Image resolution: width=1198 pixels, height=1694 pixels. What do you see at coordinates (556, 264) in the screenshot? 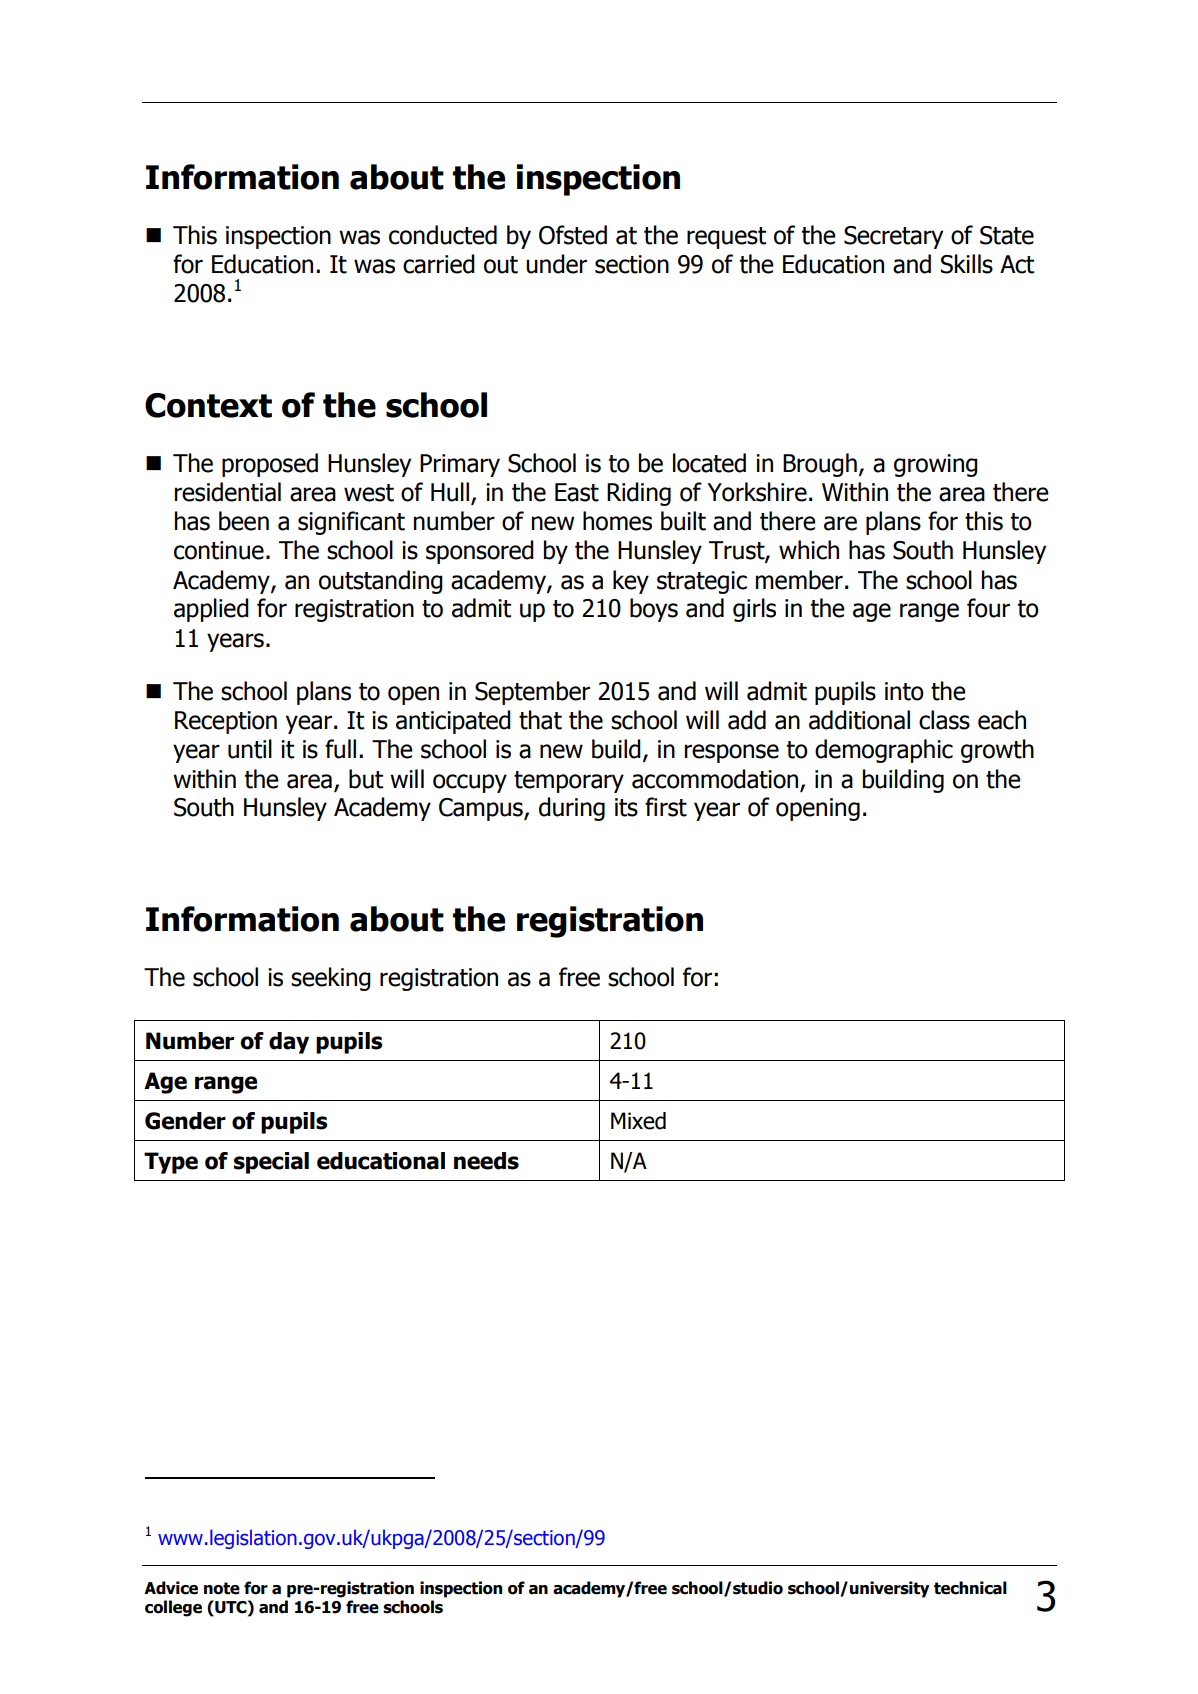
I see `under` at bounding box center [556, 264].
